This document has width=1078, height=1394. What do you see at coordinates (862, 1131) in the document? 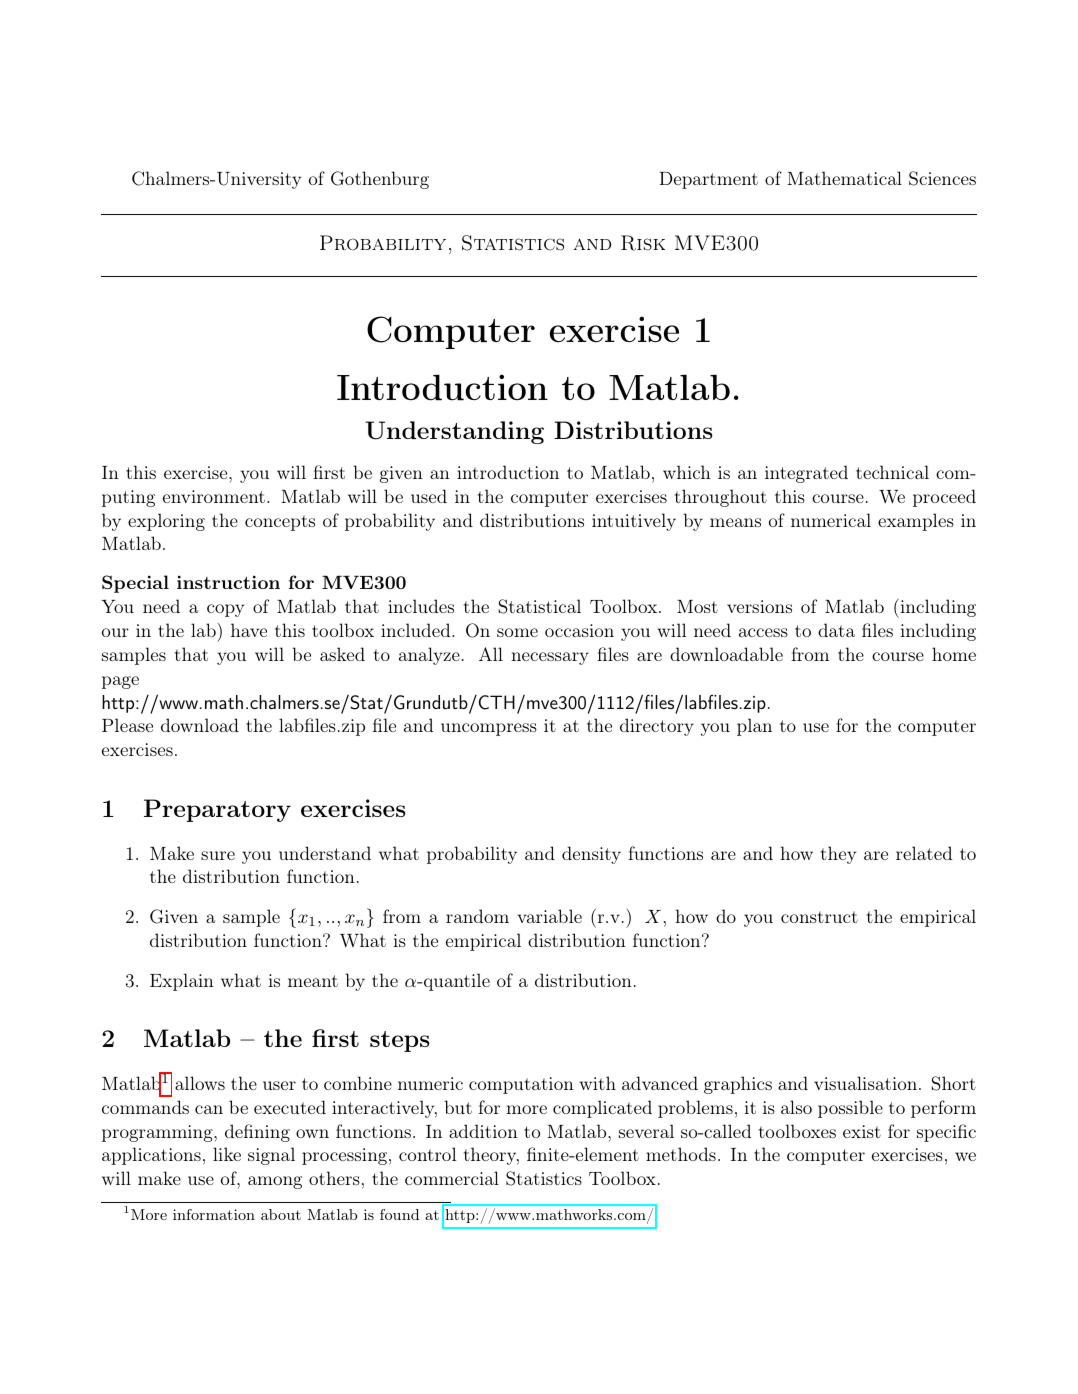
I see `exist` at bounding box center [862, 1131].
